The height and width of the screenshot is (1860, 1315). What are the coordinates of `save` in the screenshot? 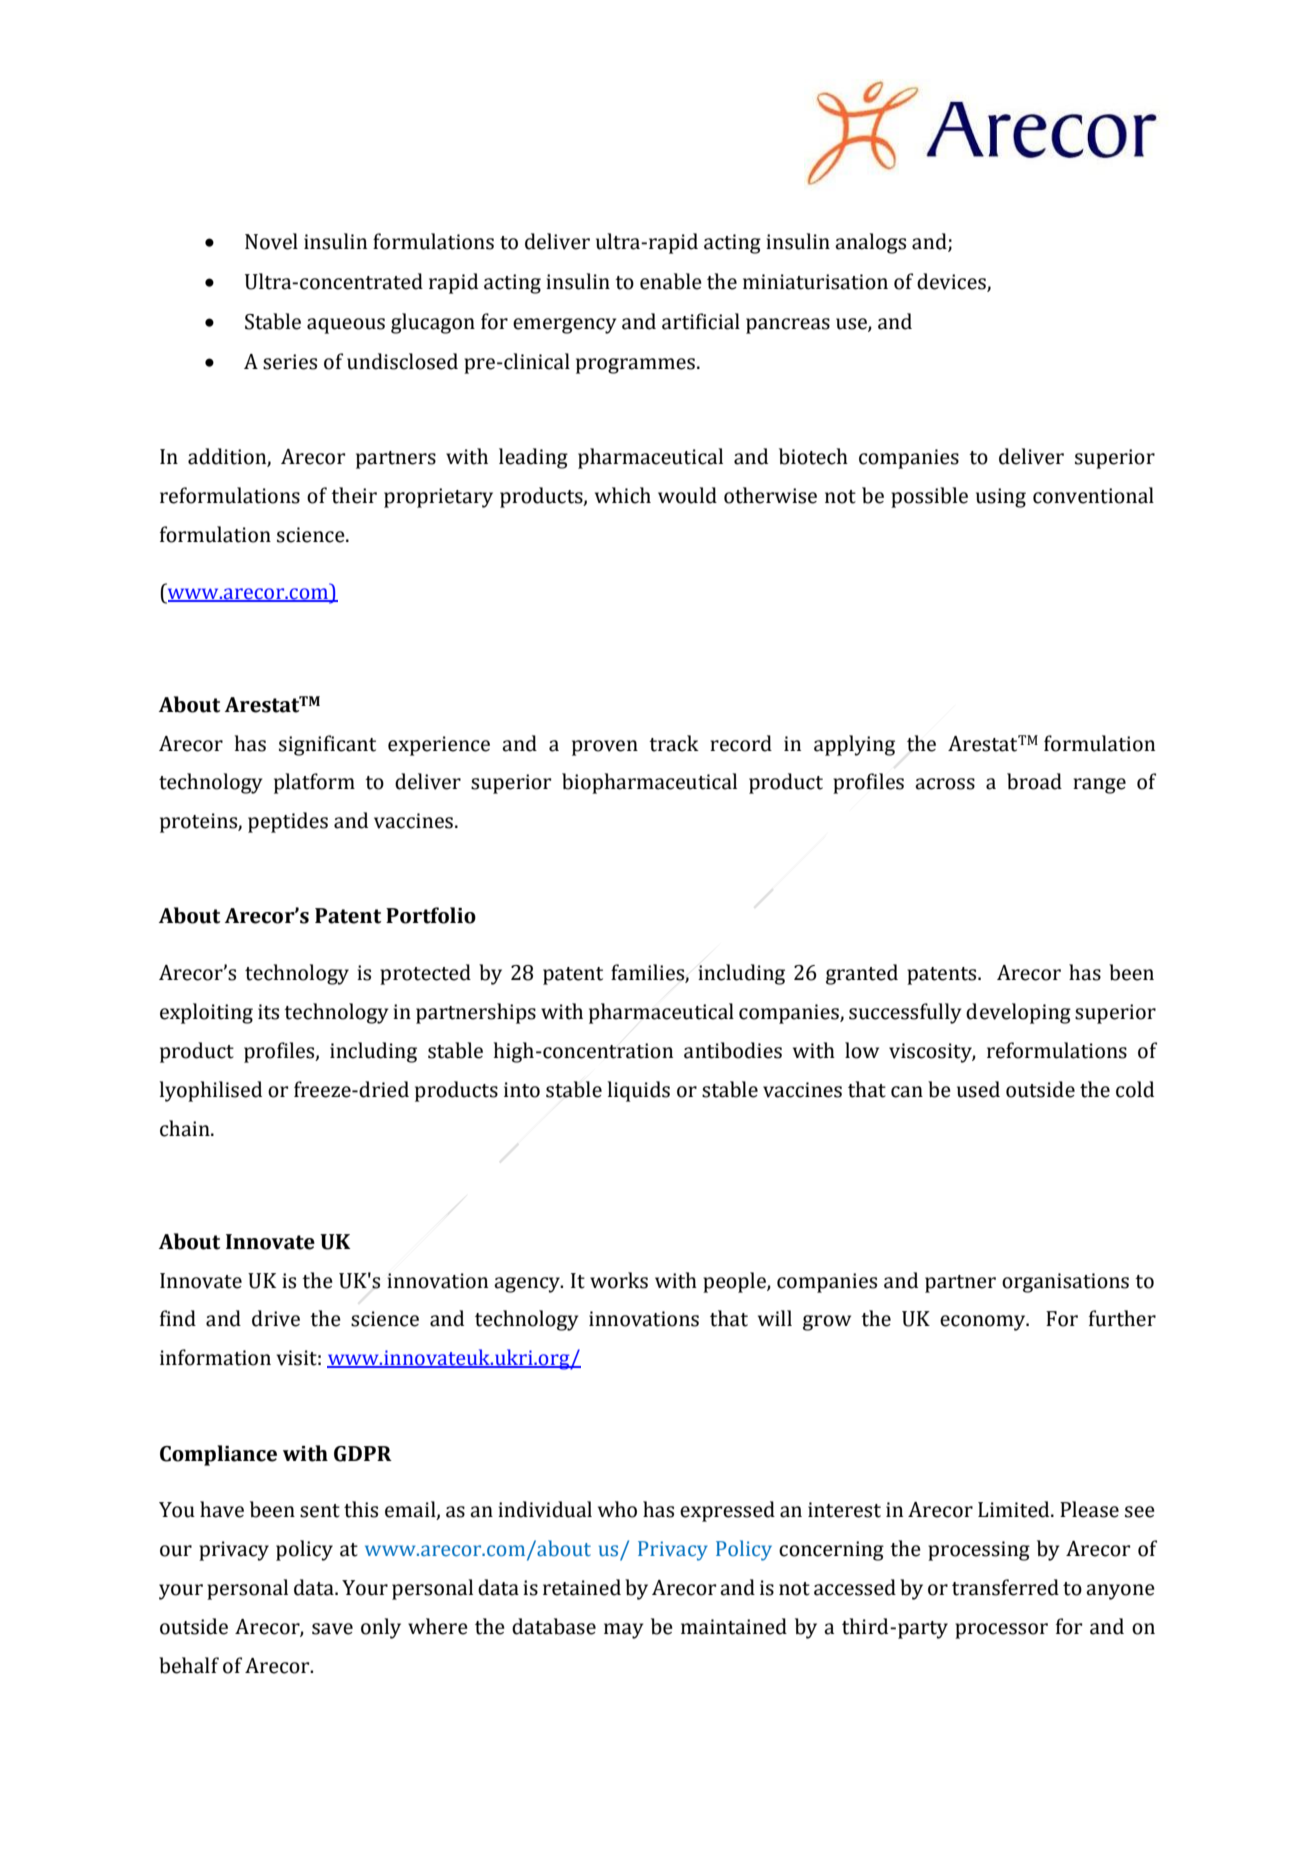 It's located at (332, 1629).
